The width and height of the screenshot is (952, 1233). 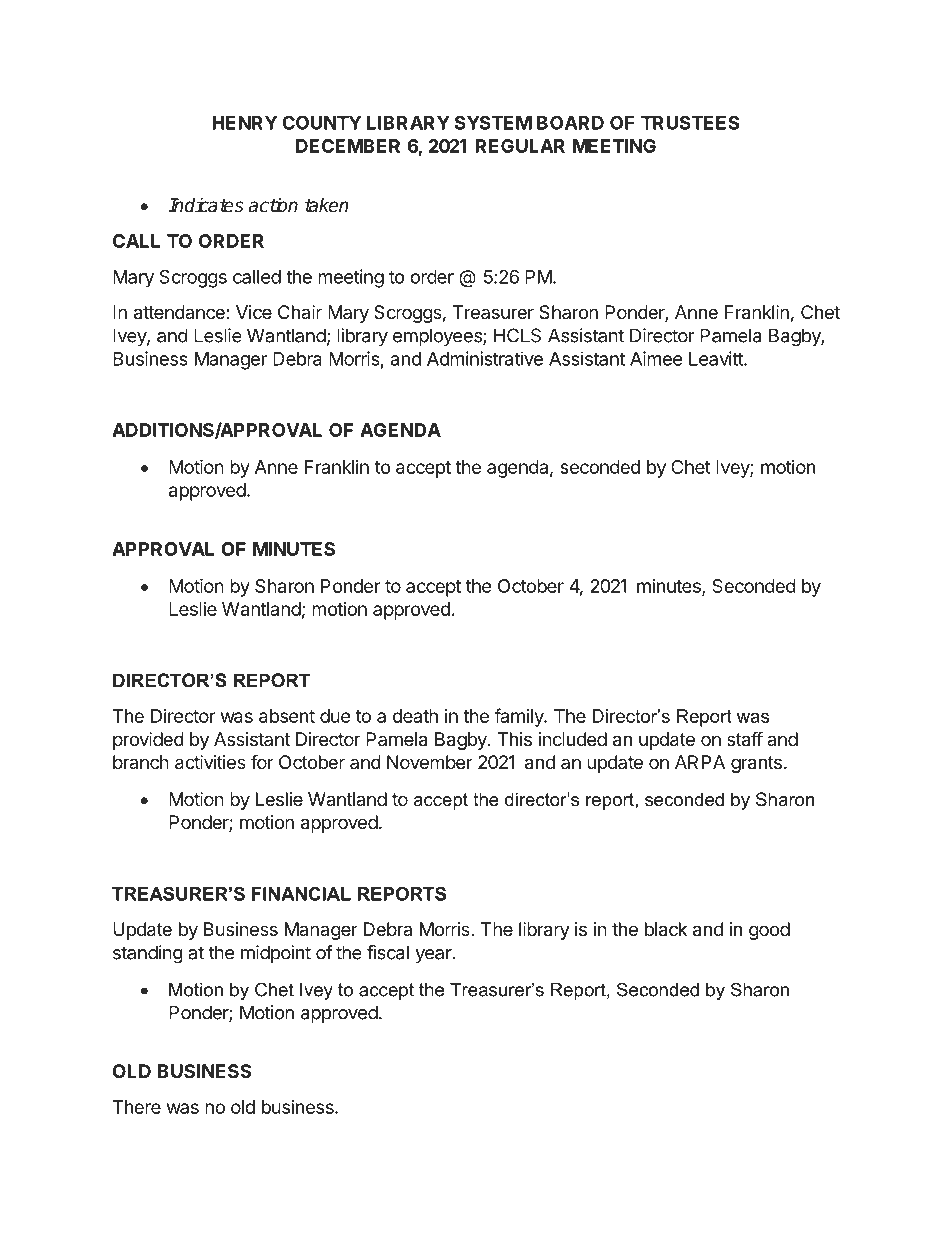 What do you see at coordinates (434, 956) in the screenshot?
I see `year` at bounding box center [434, 956].
